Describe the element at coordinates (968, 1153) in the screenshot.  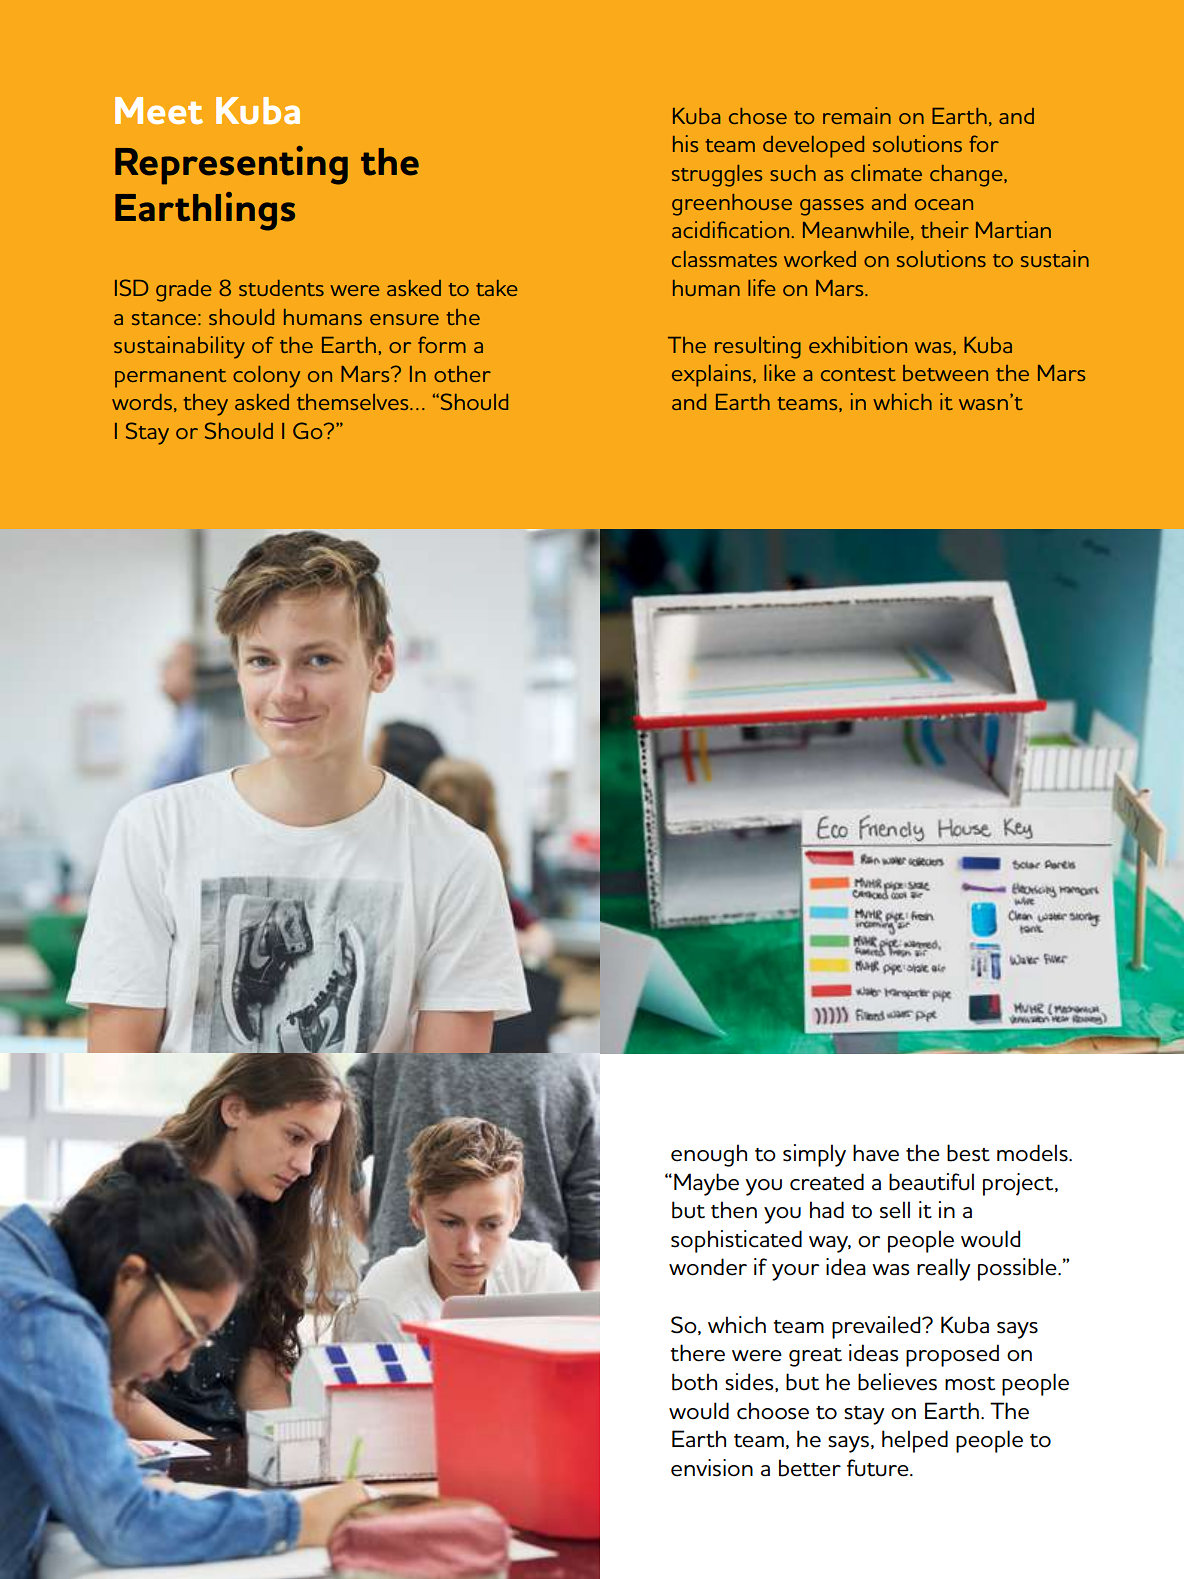
I see `best` at that location.
